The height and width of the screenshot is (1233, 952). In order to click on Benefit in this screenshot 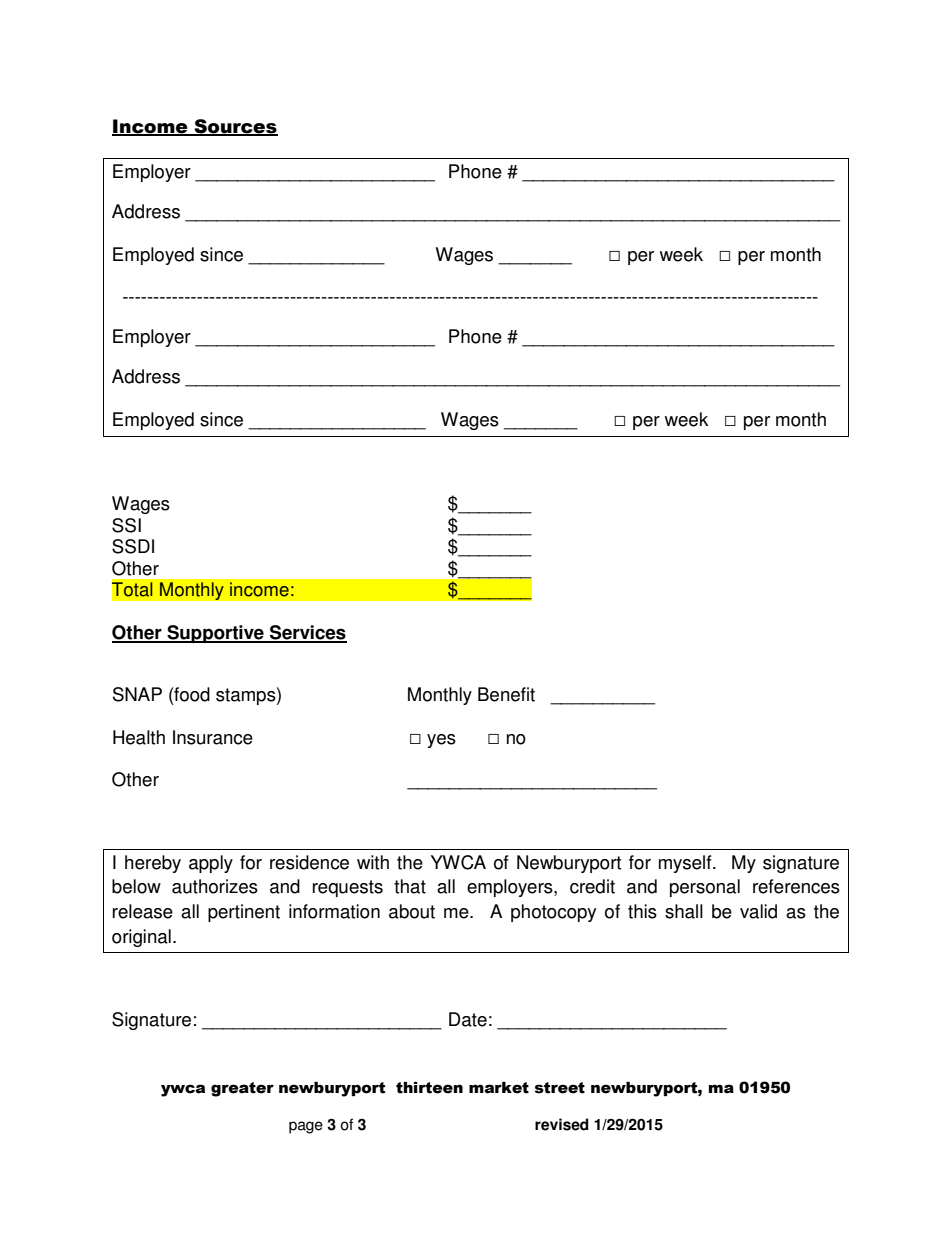, I will do `click(506, 694)`.
